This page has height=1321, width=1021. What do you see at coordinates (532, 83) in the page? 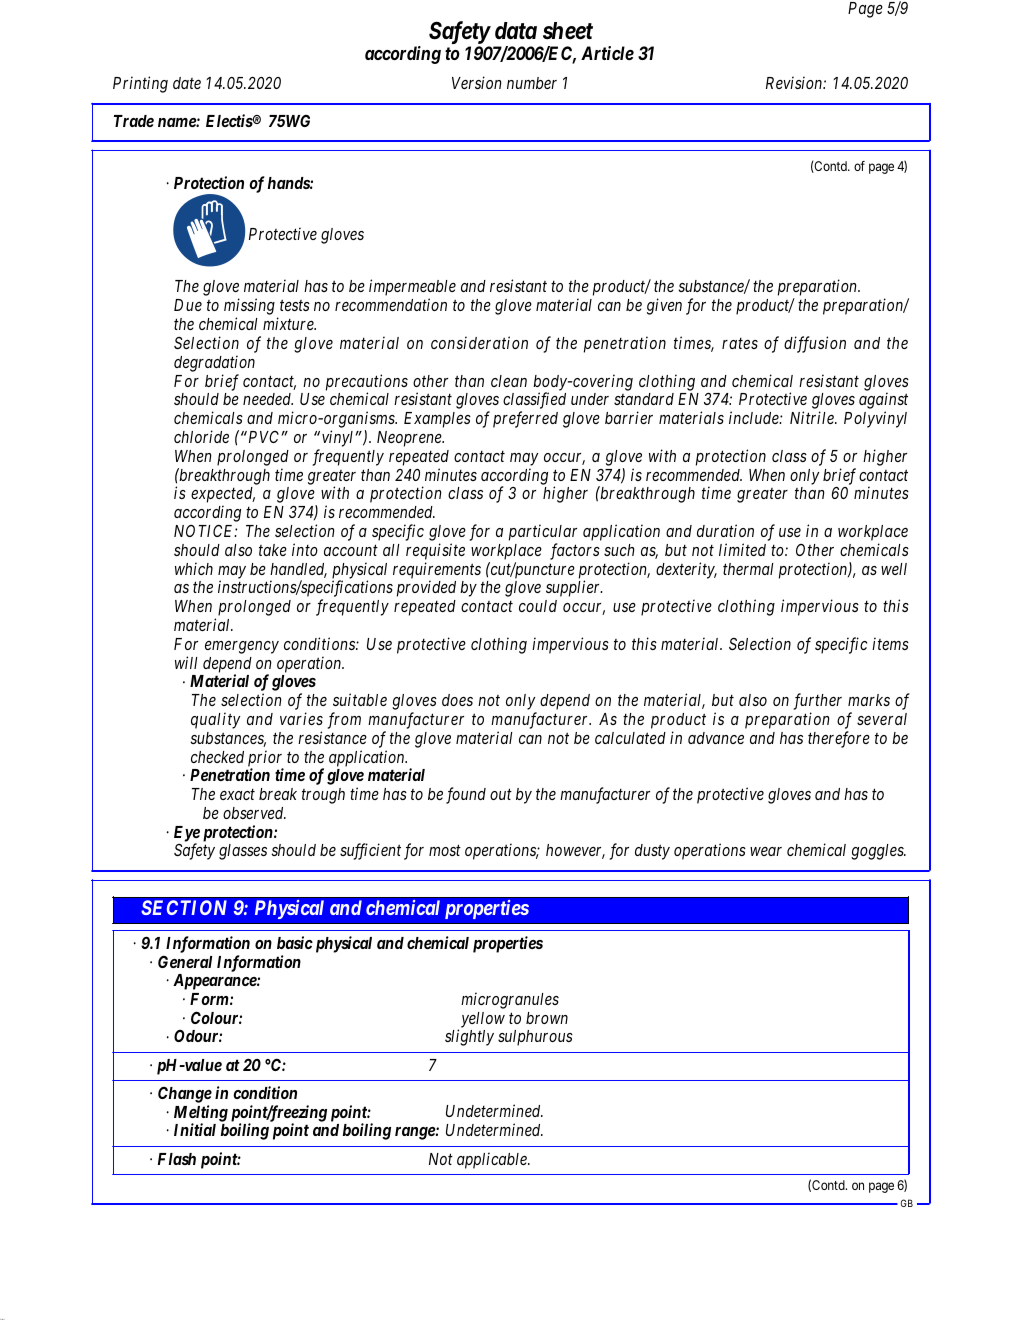
I see `number` at bounding box center [532, 83].
